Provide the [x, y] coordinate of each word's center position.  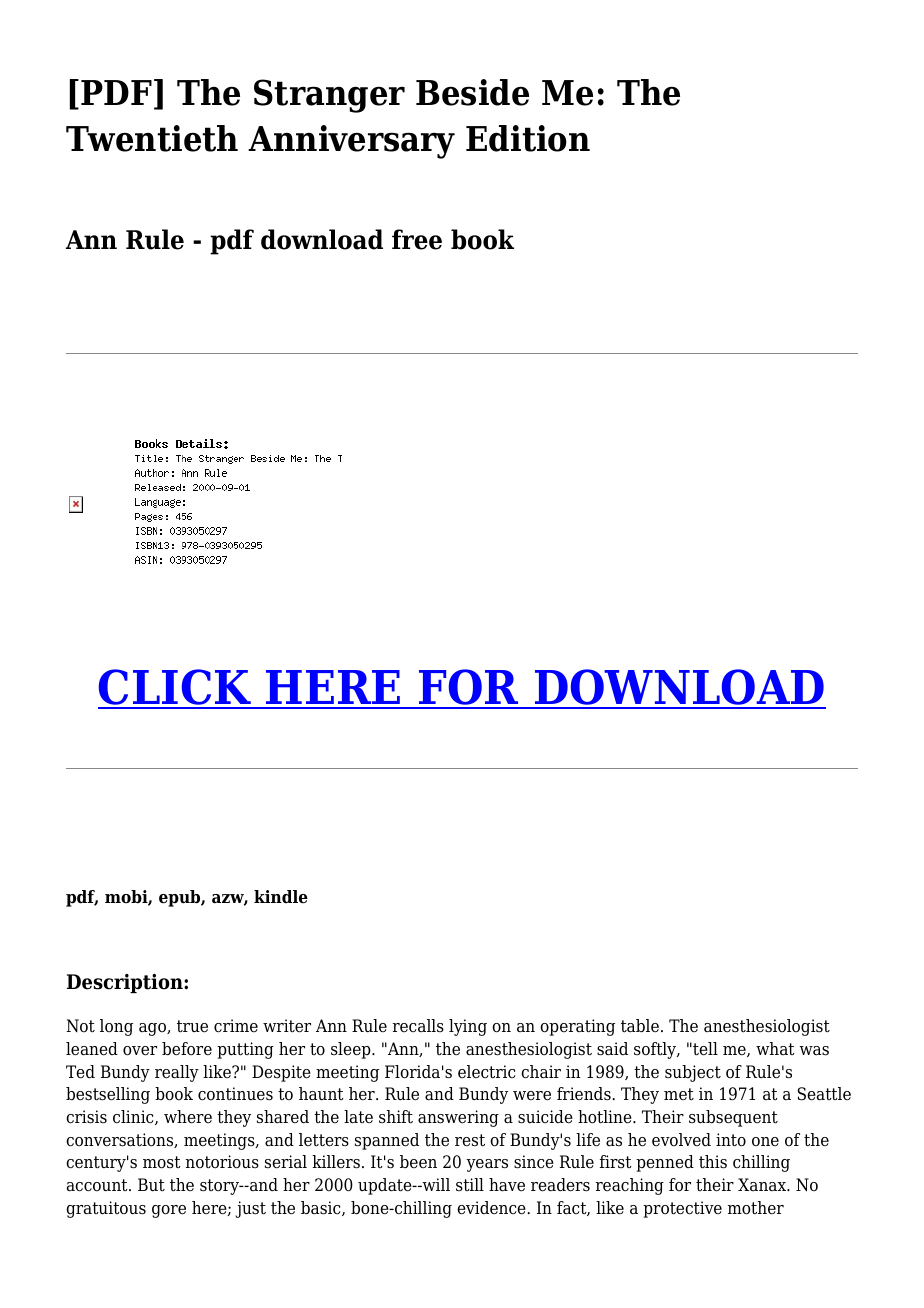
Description [126, 983]
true [192, 1026]
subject [693, 1073]
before [187, 1049]
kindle [281, 897]
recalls [418, 1025]
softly [656, 1050]
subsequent [733, 1118]
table [640, 1026]
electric [487, 1071]
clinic [134, 1117]
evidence [492, 1208]
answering [458, 1118]
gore [169, 1211]
